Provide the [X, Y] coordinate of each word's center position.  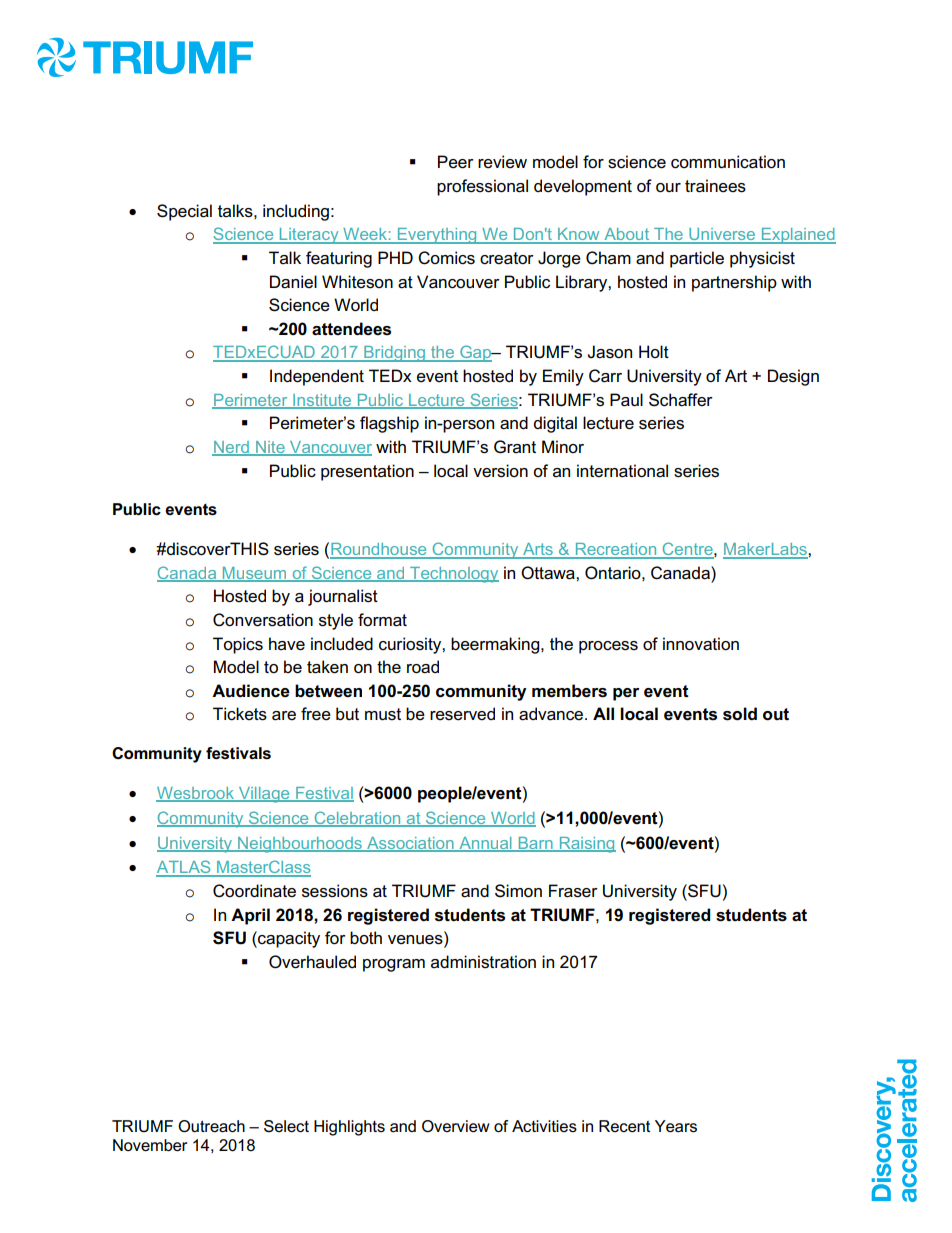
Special [184, 212]
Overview [456, 1126]
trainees [715, 186]
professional [482, 187]
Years [676, 1126]
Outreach [211, 1126]
